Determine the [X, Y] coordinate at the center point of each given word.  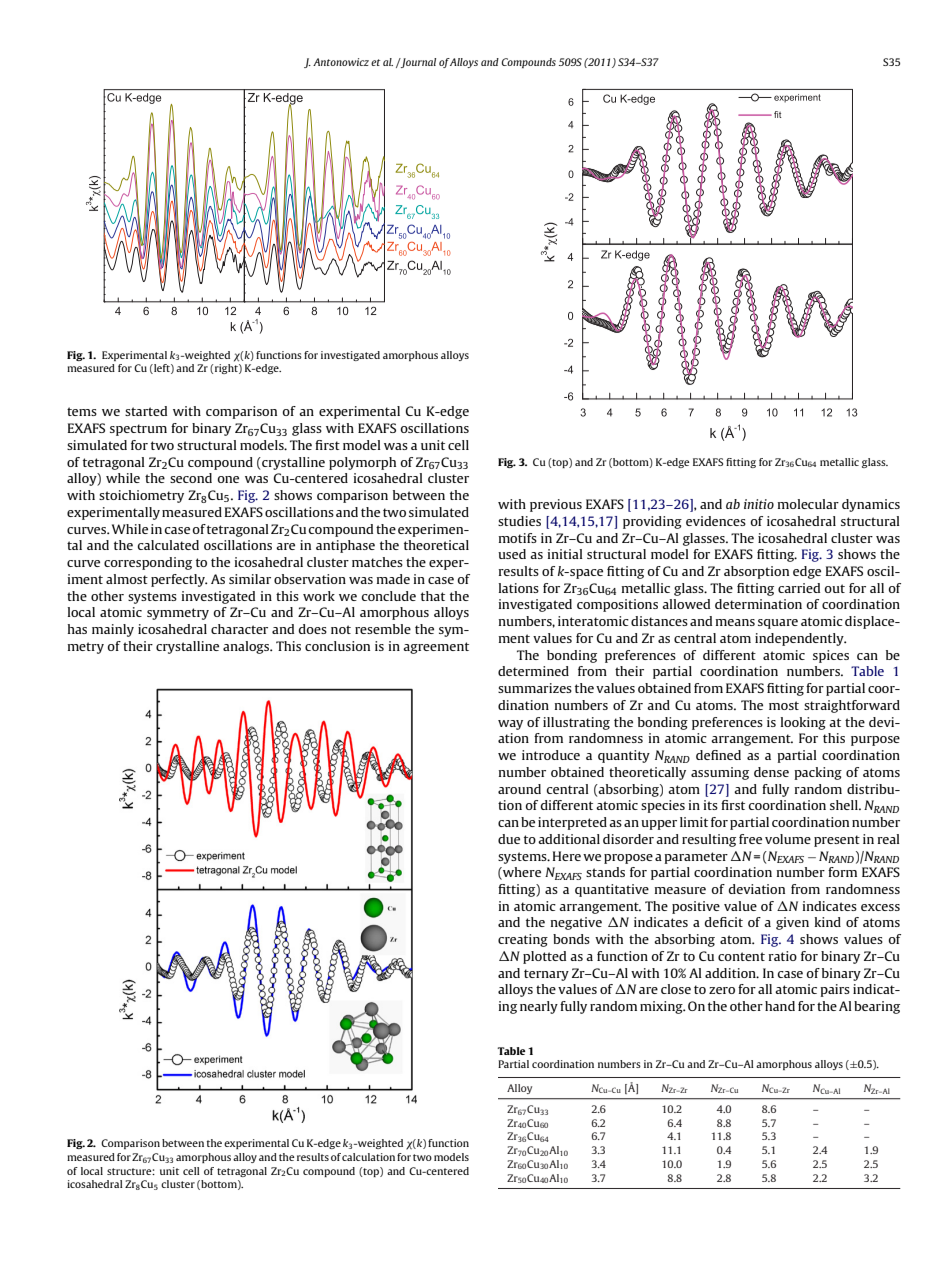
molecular [808, 504]
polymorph [362, 463]
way [510, 725]
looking [803, 723]
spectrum [138, 430]
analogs [247, 647]
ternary [546, 975]
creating [523, 940]
